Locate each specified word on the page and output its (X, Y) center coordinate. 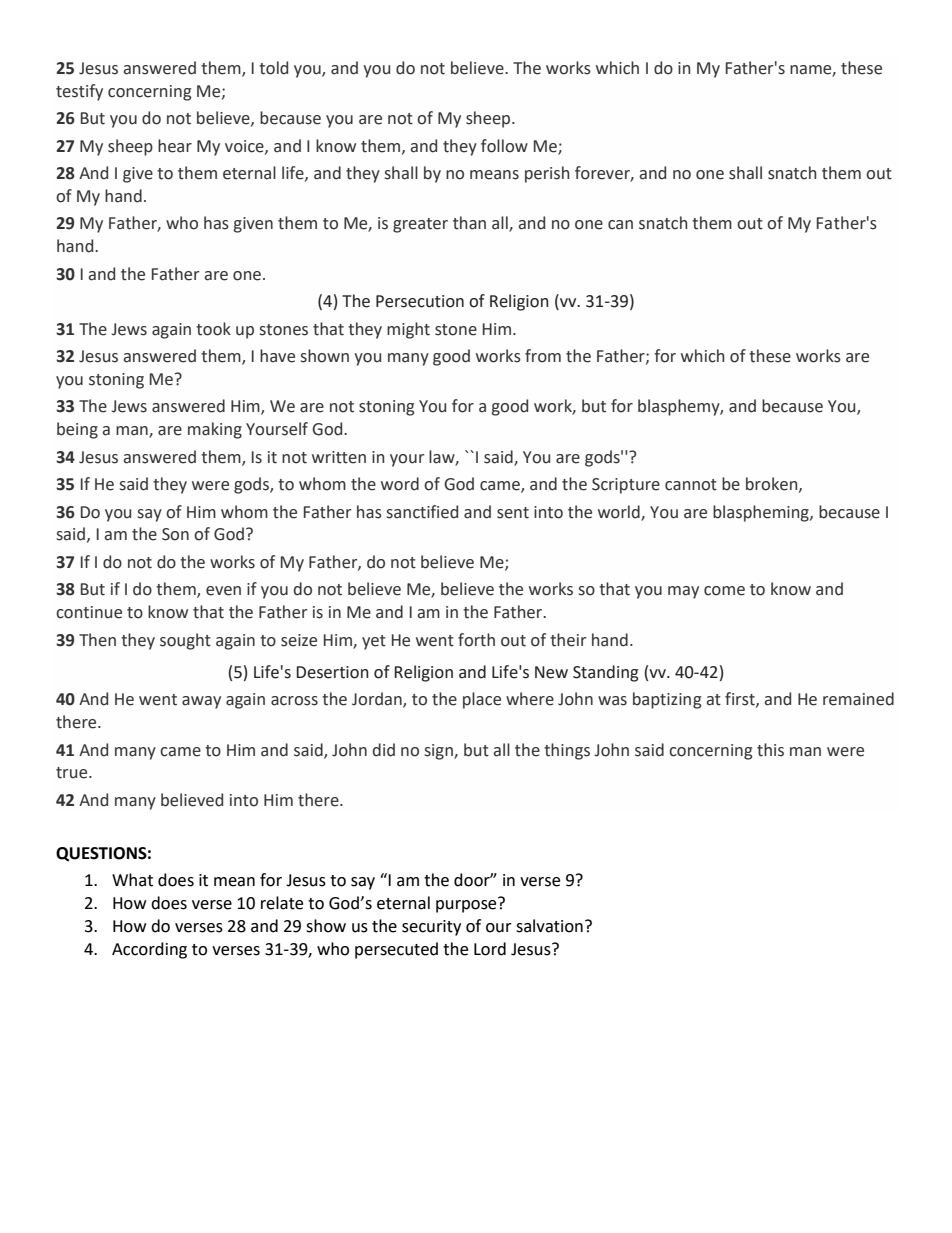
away (201, 702)
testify (79, 92)
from (543, 356)
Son (175, 534)
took (213, 329)
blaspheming (762, 513)
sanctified (422, 512)
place (482, 700)
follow (504, 146)
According (149, 950)
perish (547, 174)
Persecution (420, 301)
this (770, 750)
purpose (467, 905)
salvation (549, 926)
